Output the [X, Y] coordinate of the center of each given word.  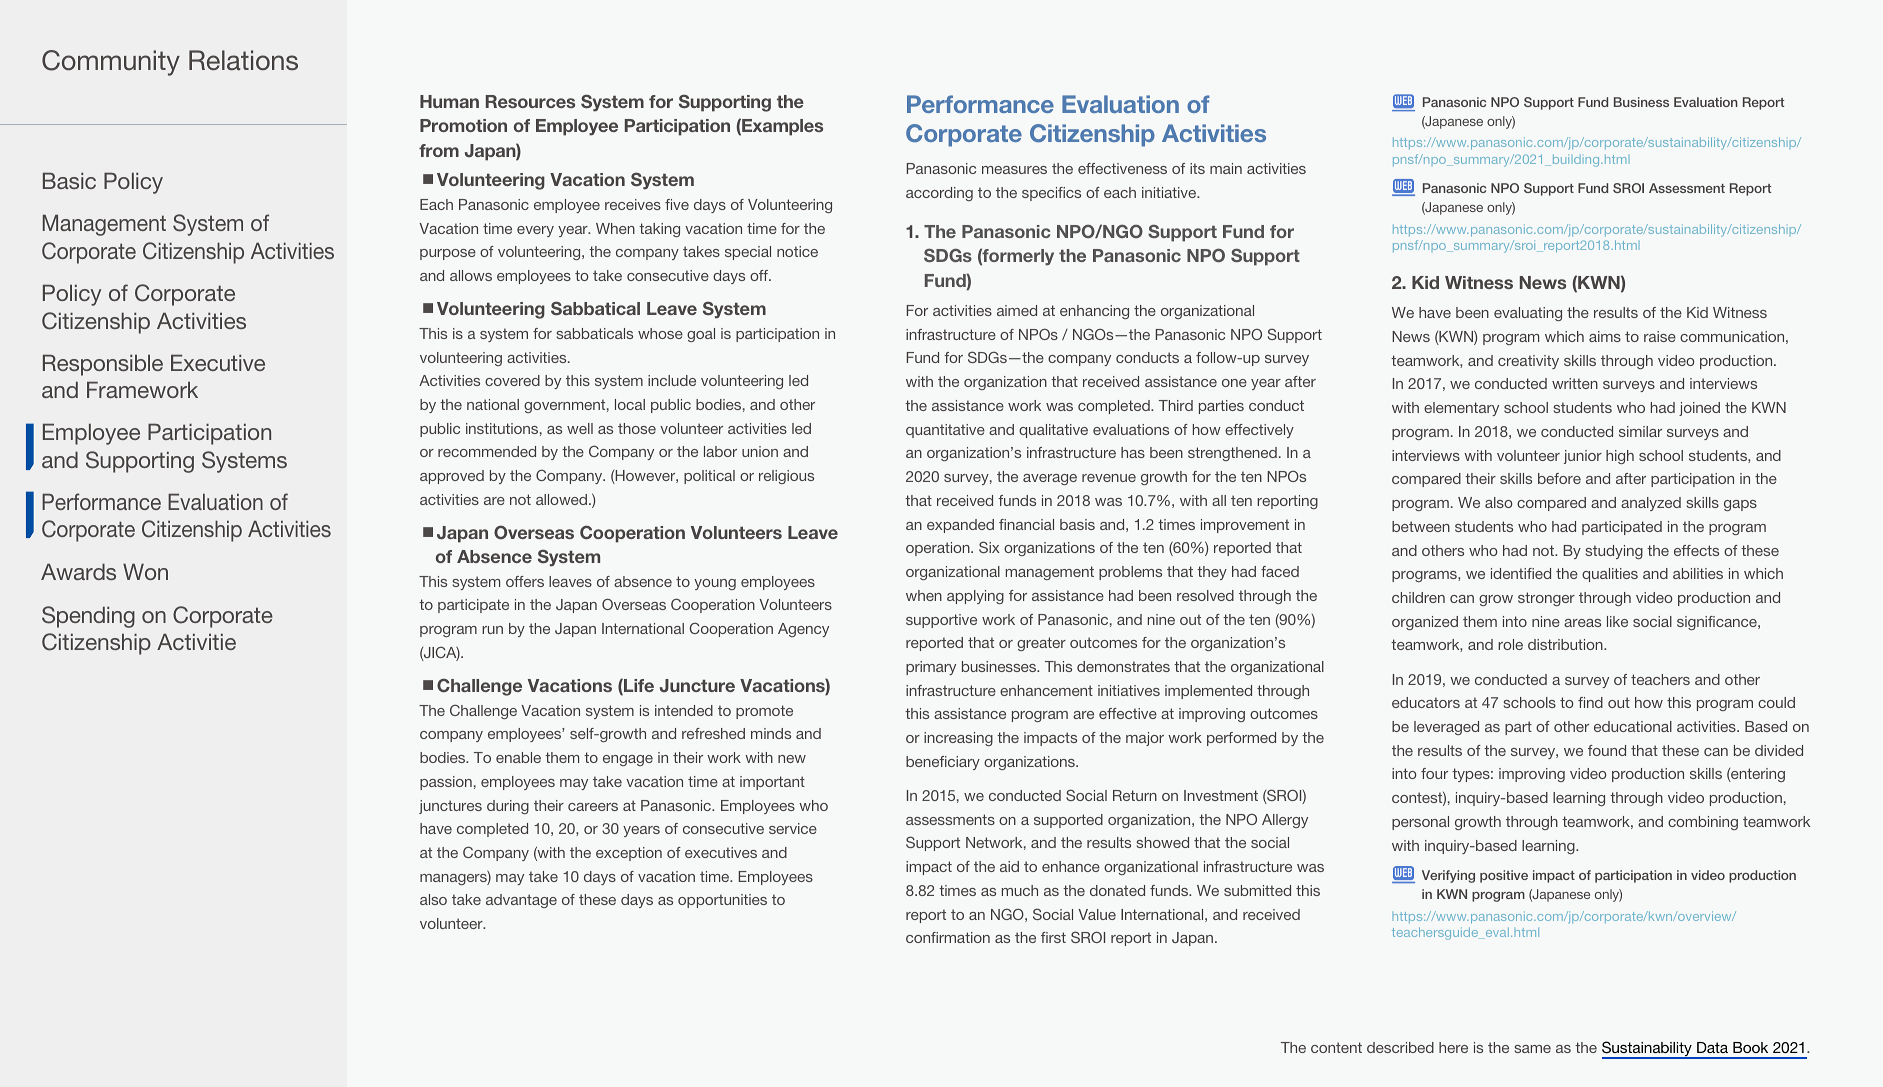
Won [145, 571]
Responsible [103, 365]
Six [989, 547]
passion [446, 783]
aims [1605, 336]
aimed [1017, 310]
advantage [521, 901]
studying [1614, 552]
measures [1014, 170]
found [1607, 750]
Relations [243, 60]
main [1226, 168]
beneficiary [943, 763]
